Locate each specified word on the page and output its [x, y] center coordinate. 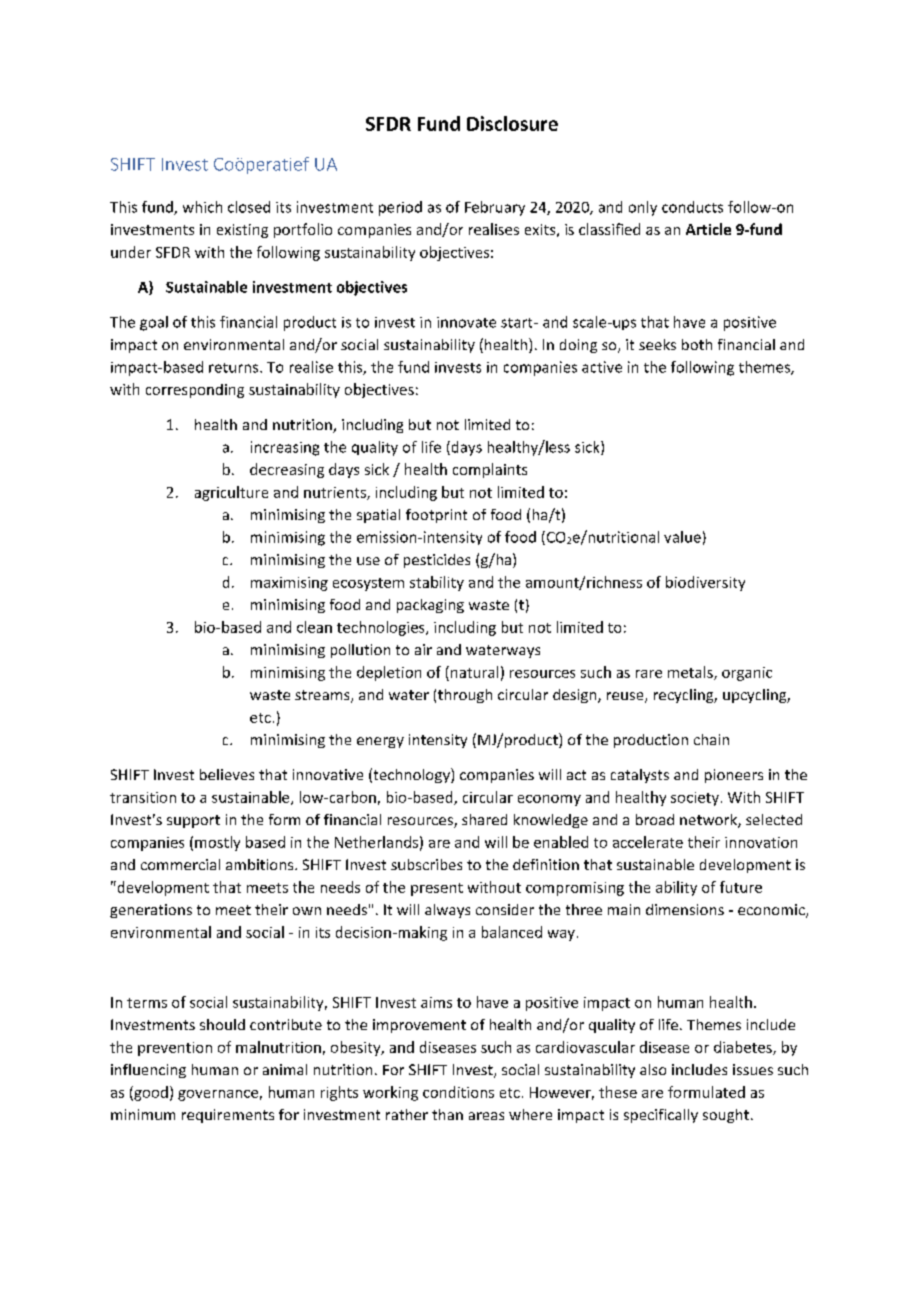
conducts [692, 207]
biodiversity [705, 583]
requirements [228, 1116]
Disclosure [512, 123]
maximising [289, 584]
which [202, 207]
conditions [458, 1092]
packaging [430, 606]
